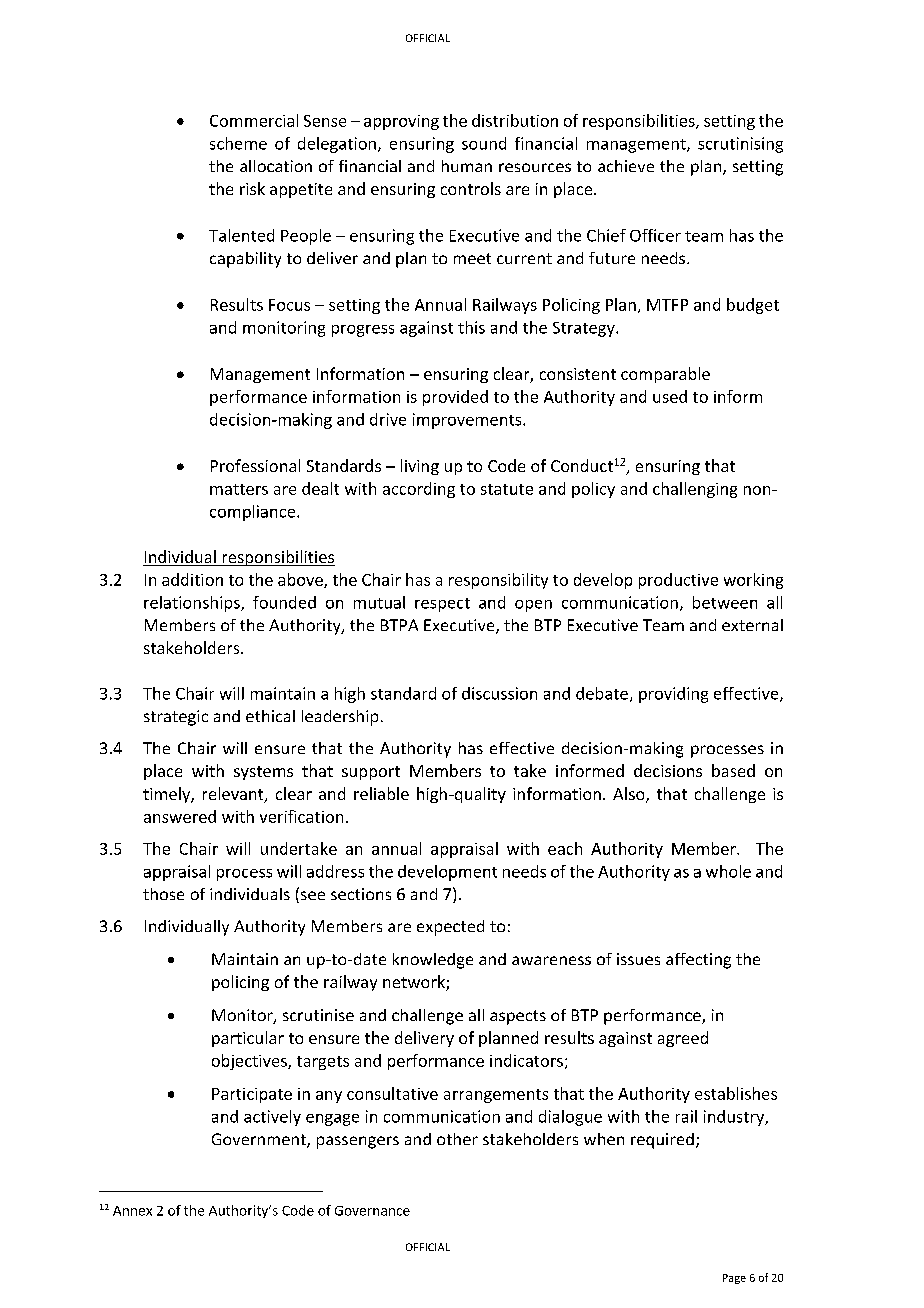 Image resolution: width=924 pixels, height=1308 pixels. Describe the element at coordinates (467, 166) in the document. I see `human` at that location.
